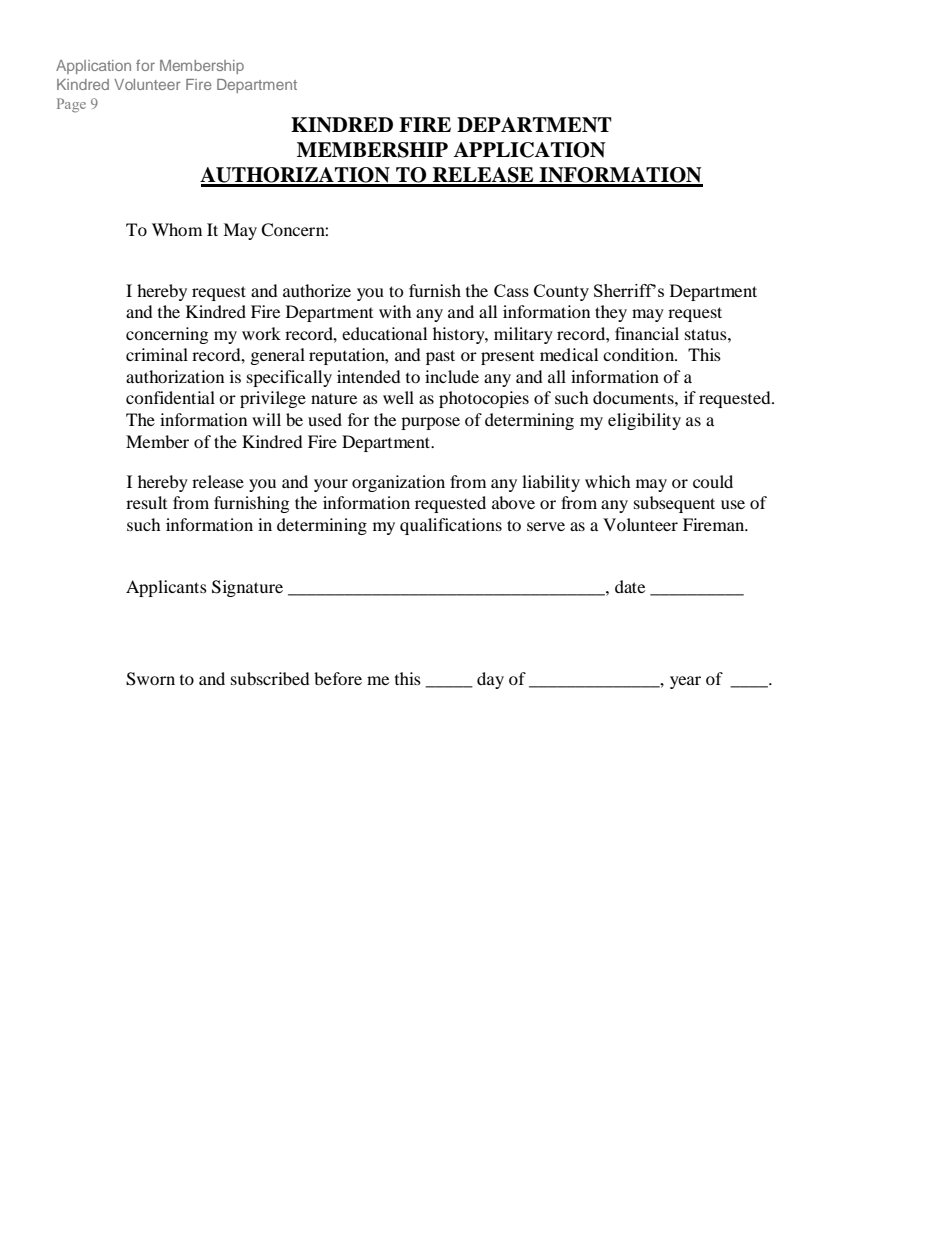 The width and height of the screenshot is (952, 1233). I want to click on eligibility, so click(644, 421).
